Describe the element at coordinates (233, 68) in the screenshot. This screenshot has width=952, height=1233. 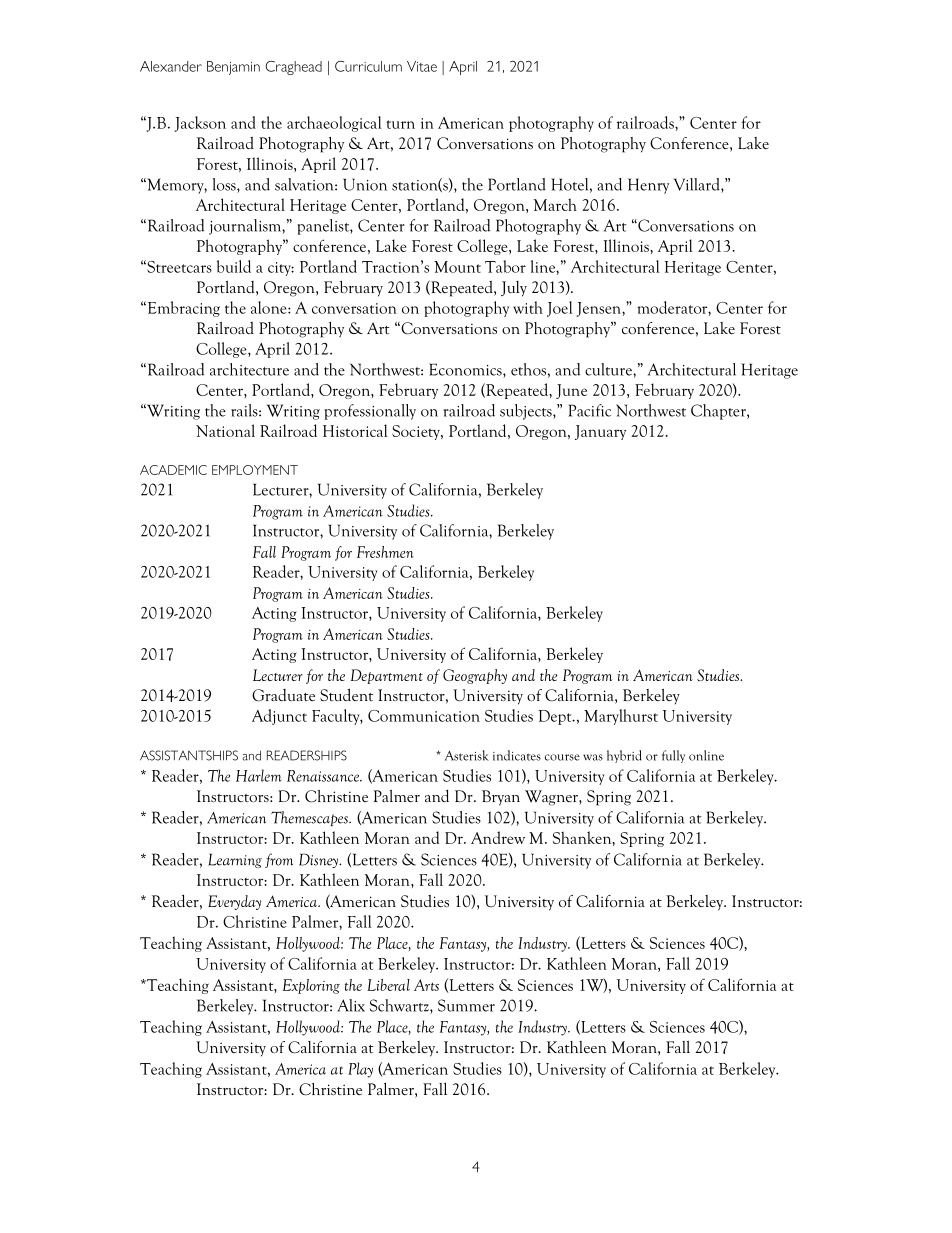
I see `Benjamin` at that location.
